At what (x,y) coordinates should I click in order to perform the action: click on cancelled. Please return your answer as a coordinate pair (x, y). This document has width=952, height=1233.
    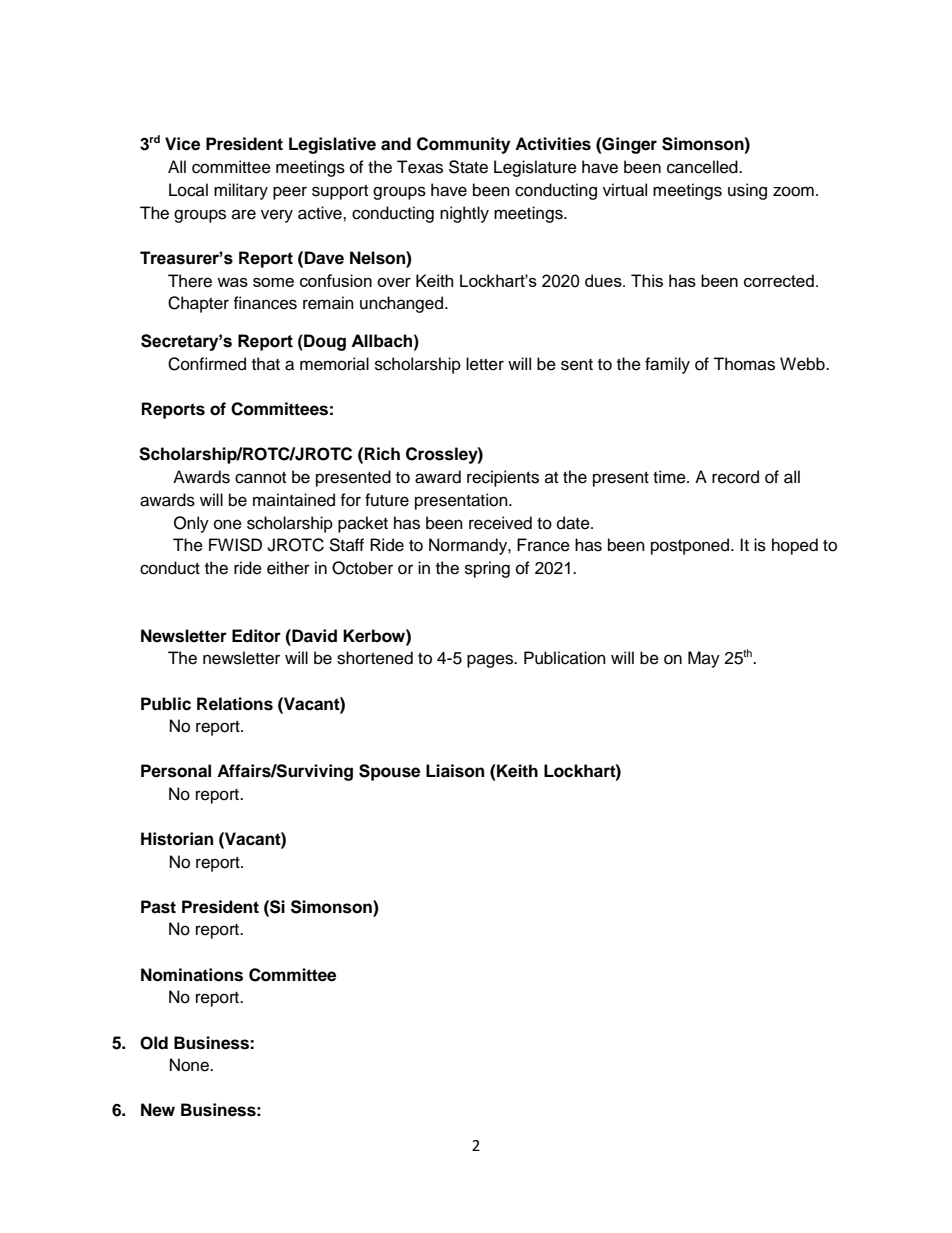
    Looking at the image, I should click on (703, 167).
